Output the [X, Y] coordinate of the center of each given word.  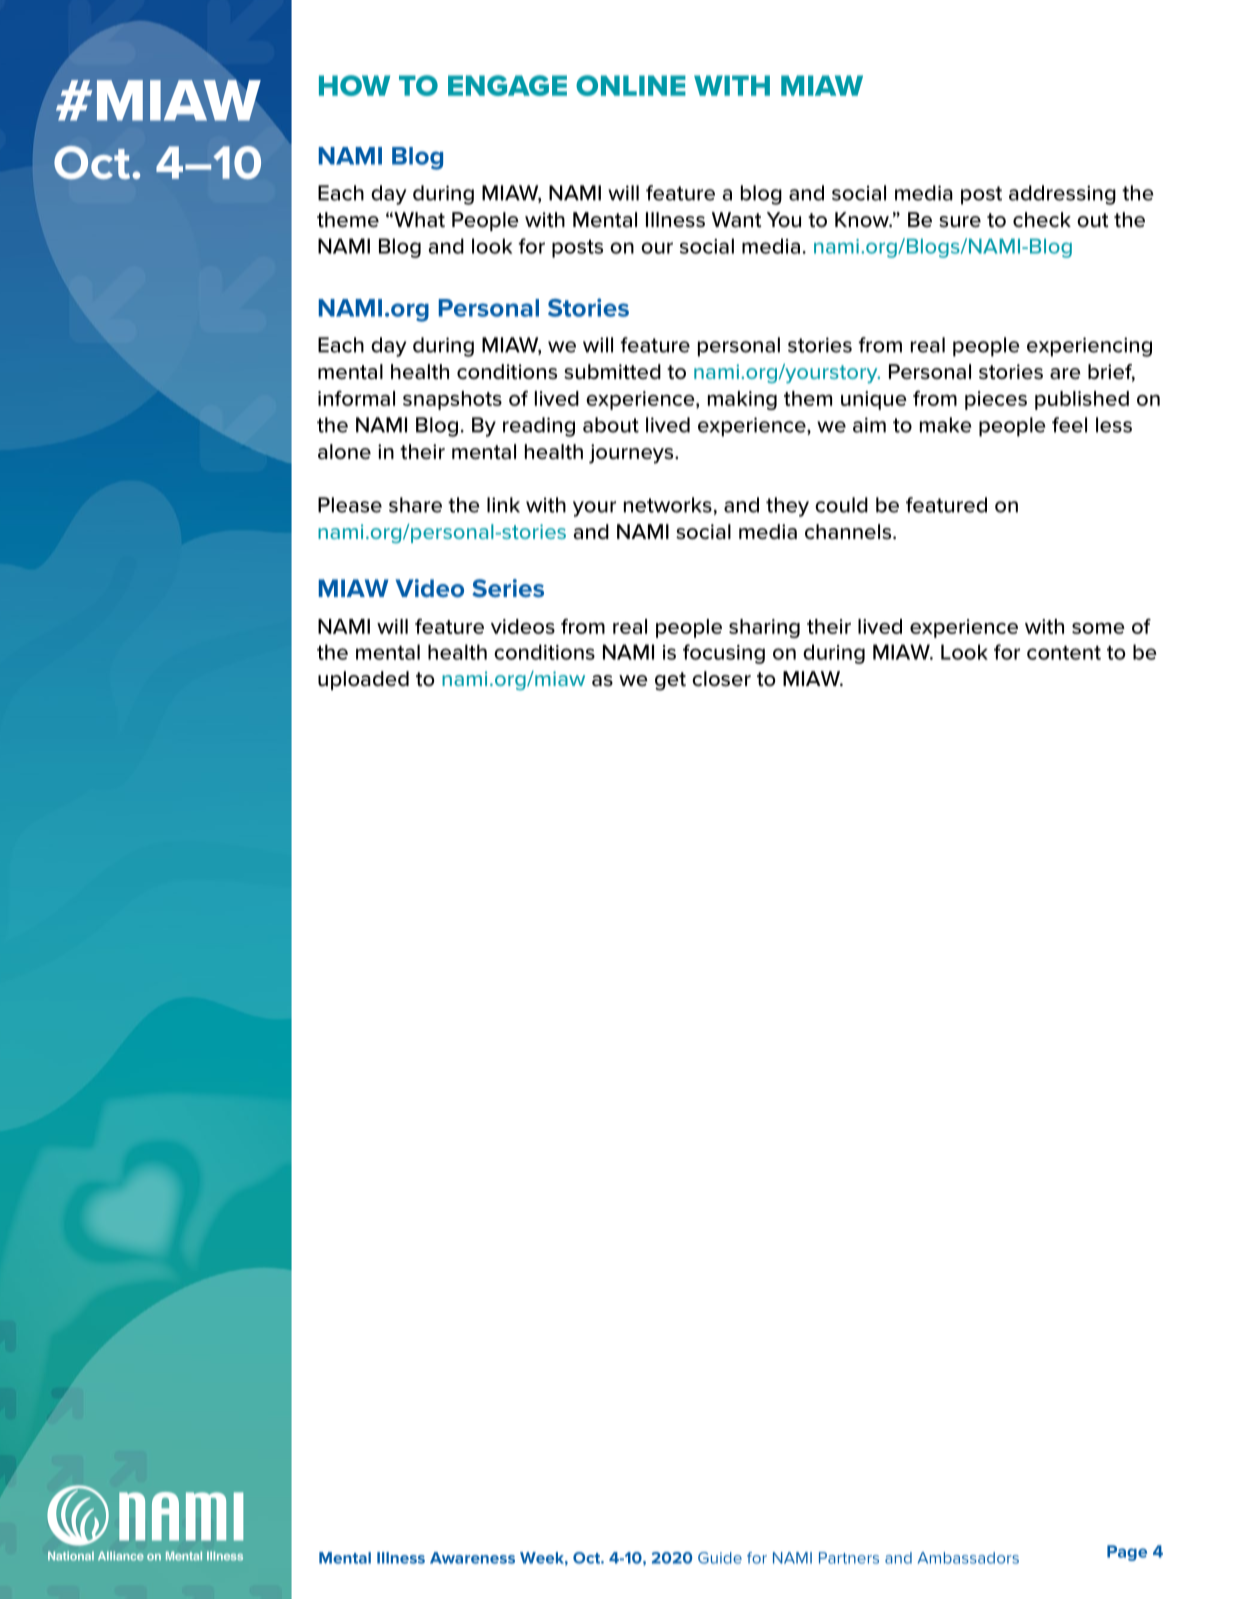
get [670, 681]
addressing [1062, 195]
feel [1069, 425]
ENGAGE [507, 85]
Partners [849, 1558]
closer [721, 679]
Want [737, 220]
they [787, 507]
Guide [720, 1558]
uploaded [363, 680]
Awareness [472, 1558]
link [503, 505]
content [1064, 653]
